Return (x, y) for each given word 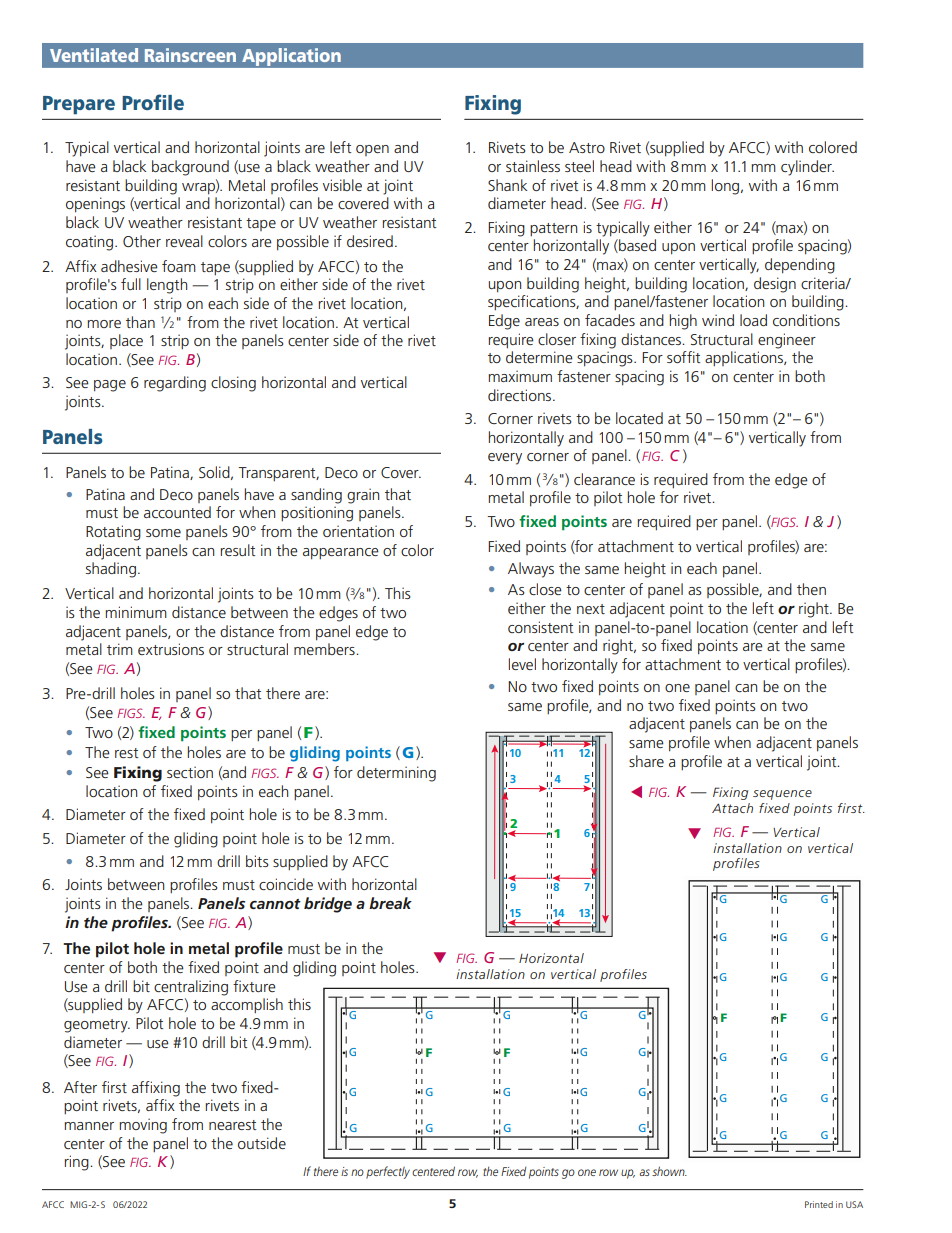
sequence (782, 795)
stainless (533, 166)
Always (531, 570)
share (646, 761)
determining (396, 774)
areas (542, 322)
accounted (177, 512)
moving (143, 1126)
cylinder (807, 168)
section (190, 772)
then (811, 589)
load (753, 320)
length (167, 286)
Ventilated (94, 55)
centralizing (191, 988)
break (390, 903)
